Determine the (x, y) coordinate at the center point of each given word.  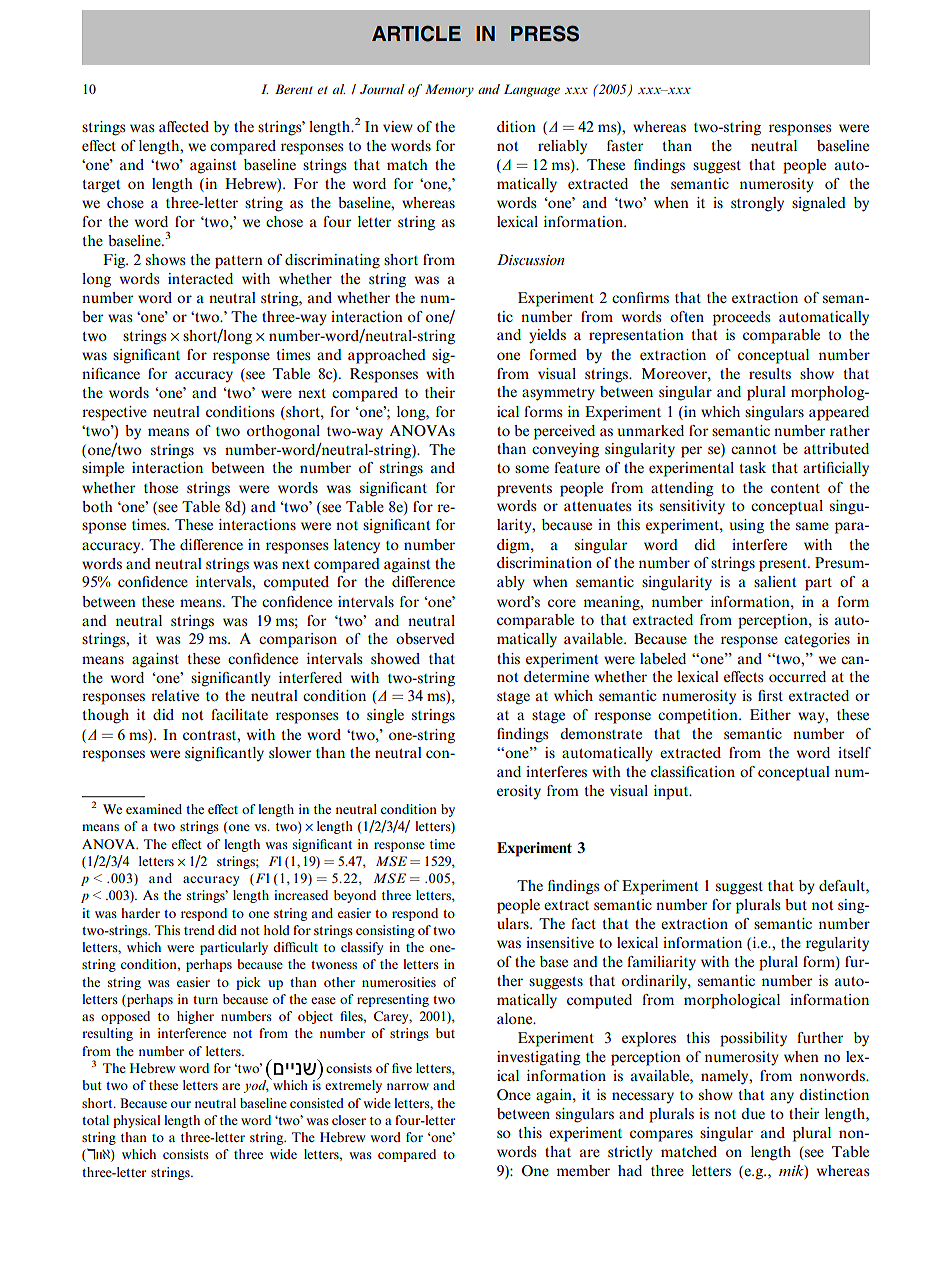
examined (154, 809)
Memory (449, 90)
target (101, 186)
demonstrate (601, 733)
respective (114, 413)
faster (625, 145)
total (95, 1120)
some (532, 469)
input (672, 792)
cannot (753, 449)
